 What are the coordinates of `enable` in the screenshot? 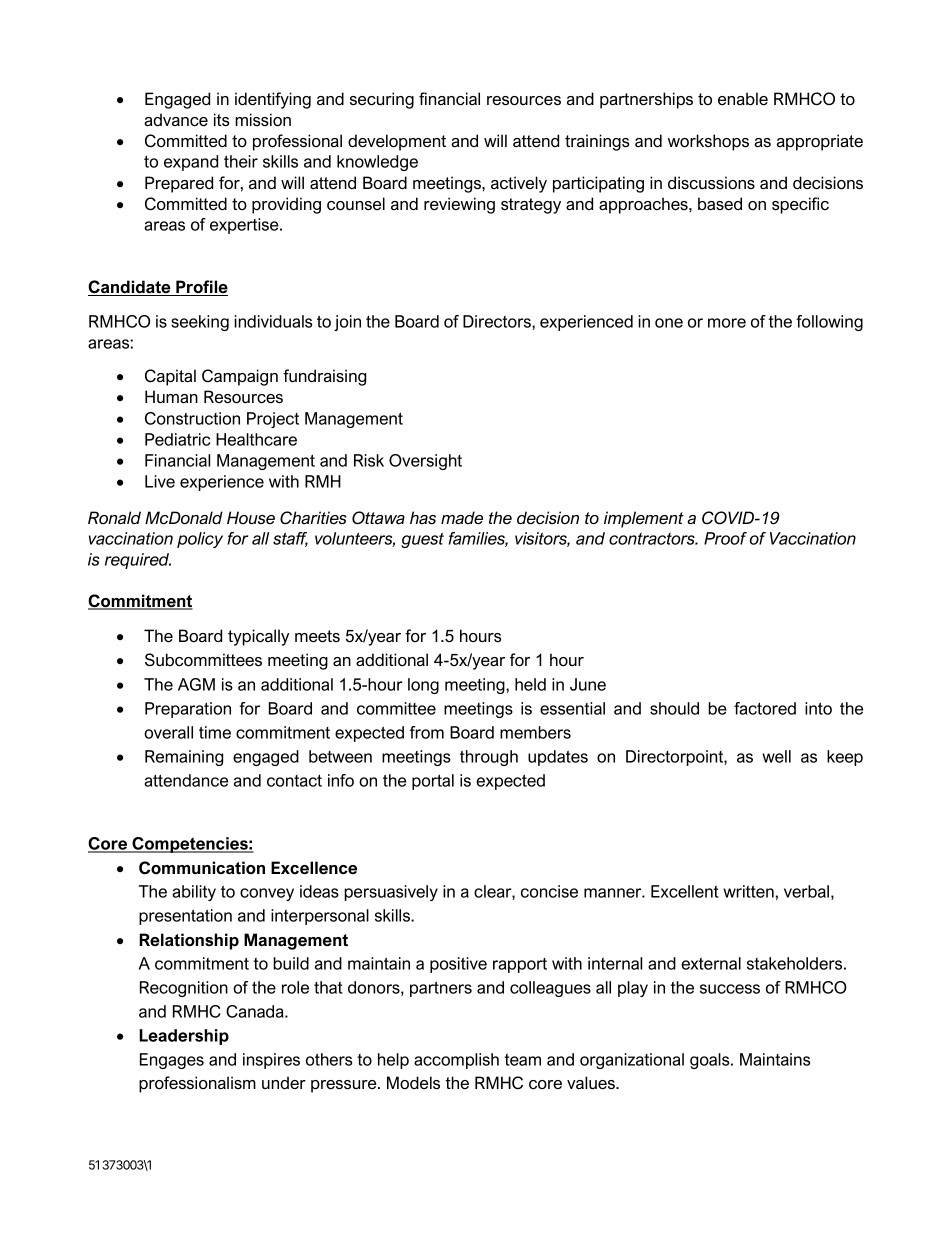 It's located at (743, 99).
